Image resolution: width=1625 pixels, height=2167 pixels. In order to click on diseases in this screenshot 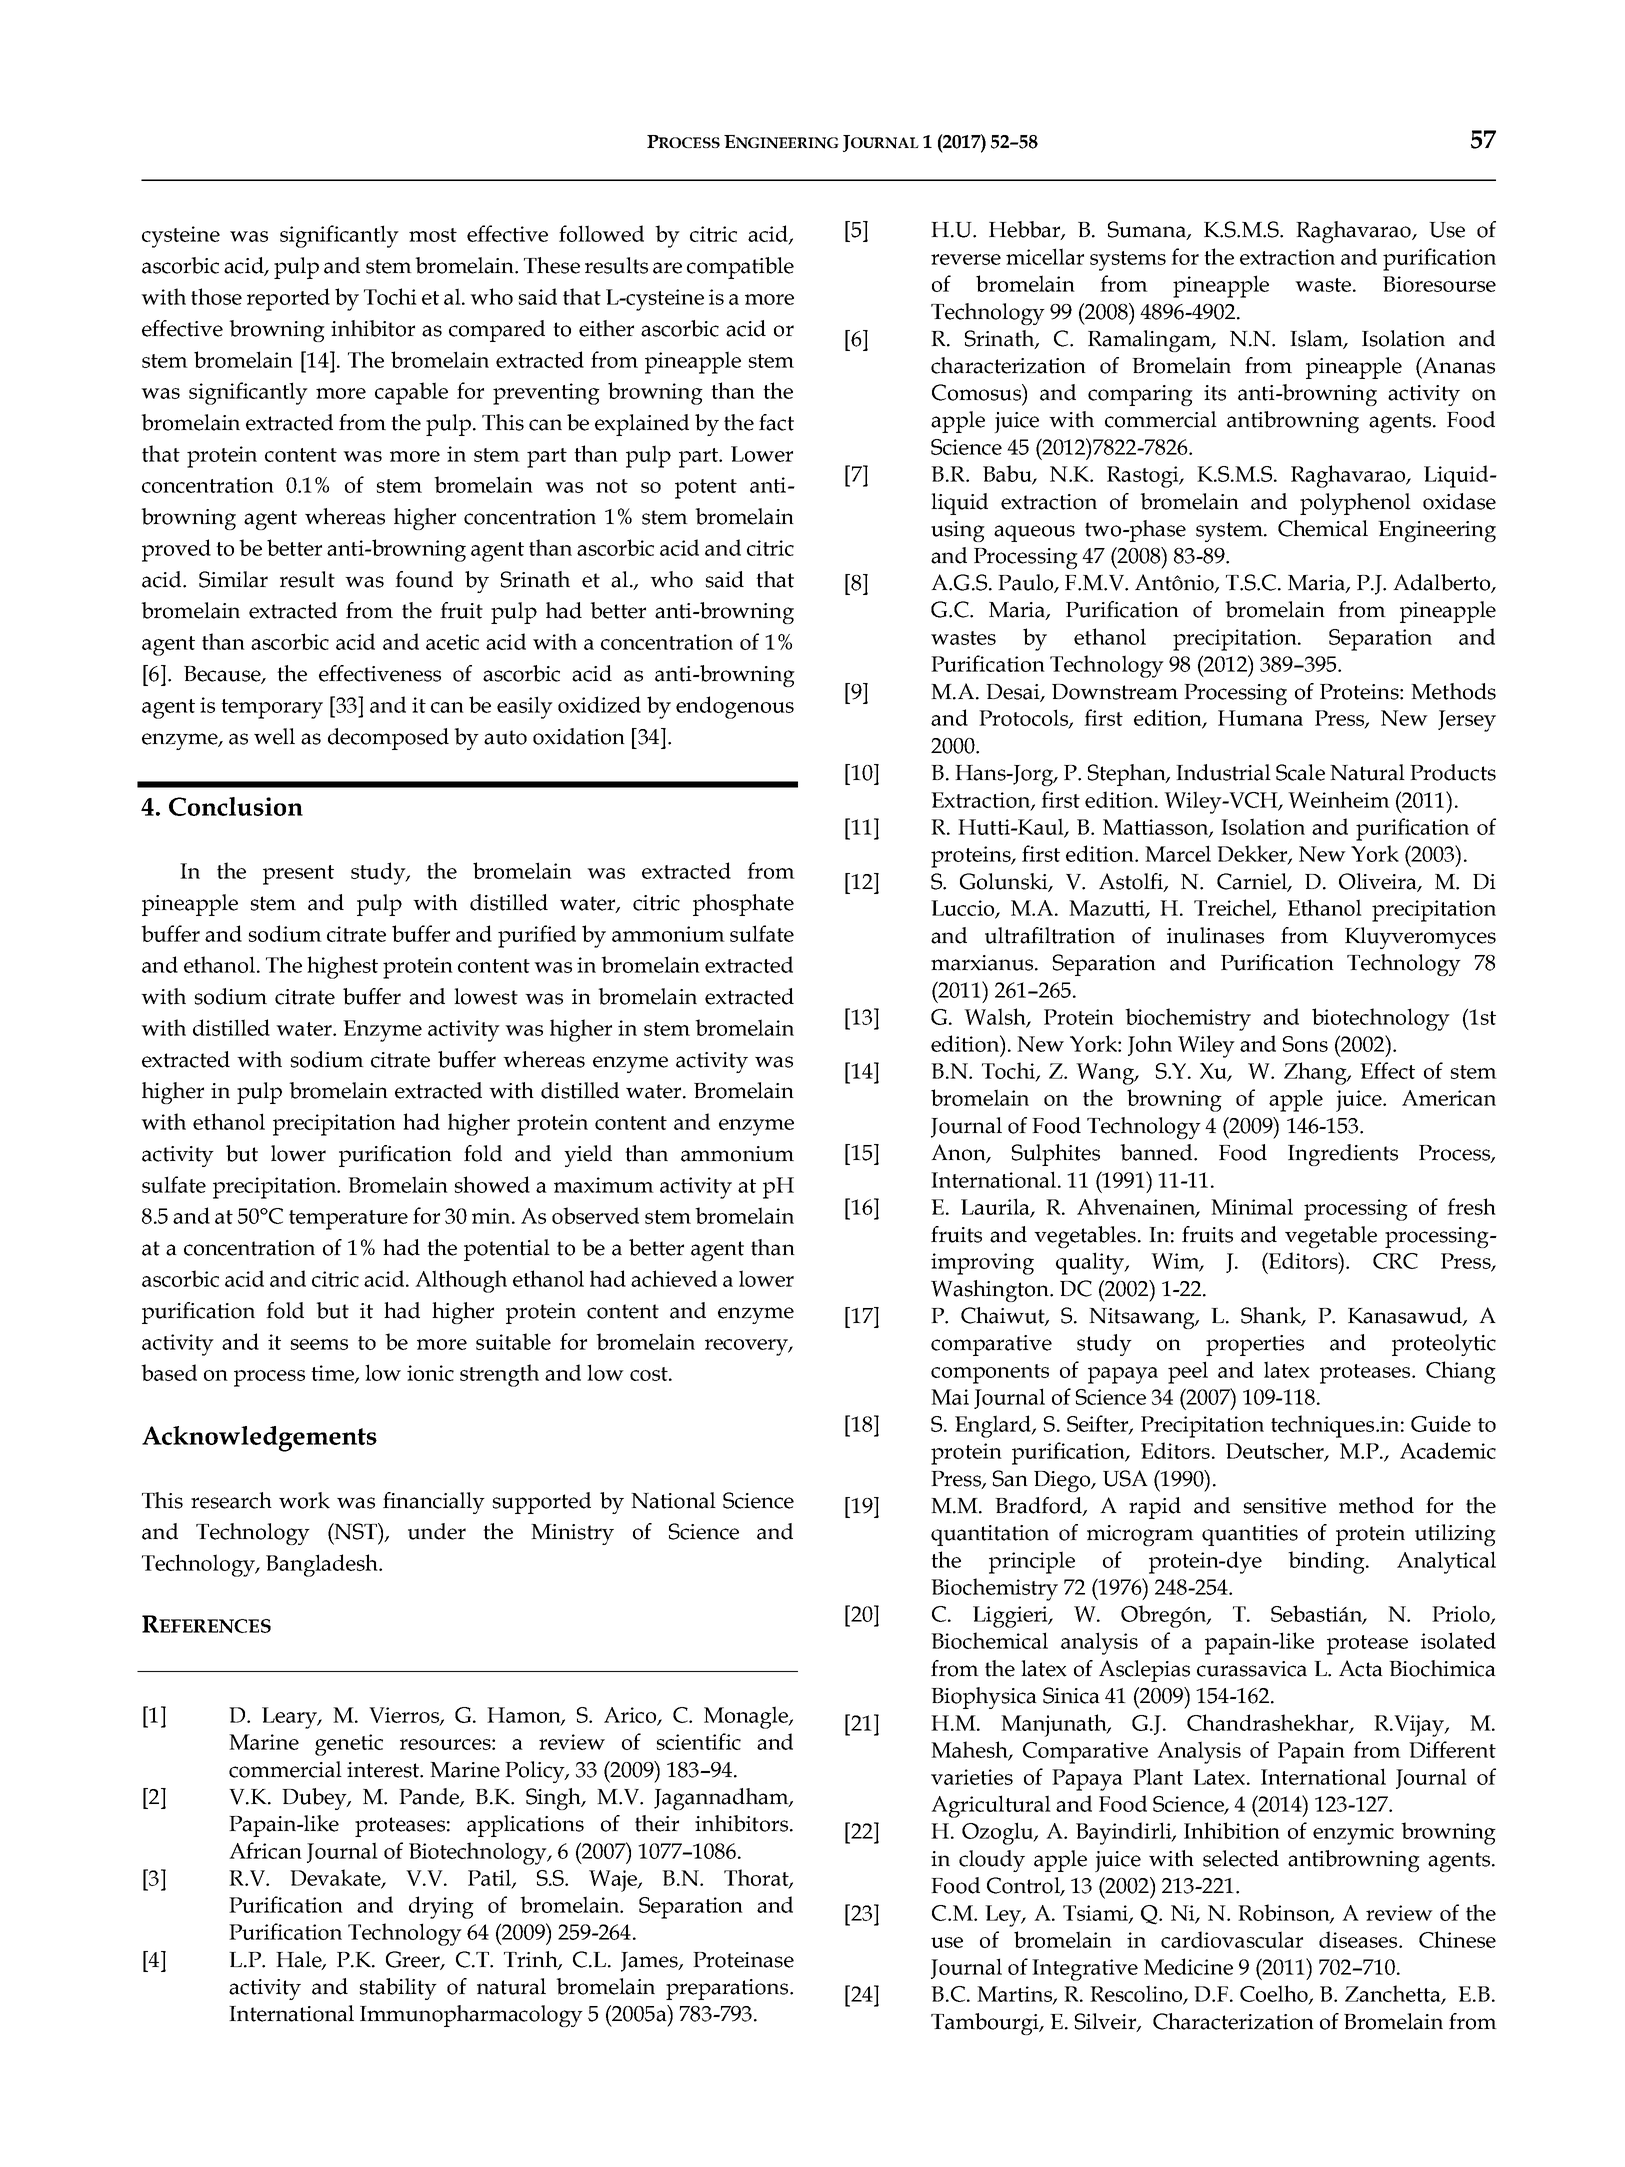, I will do `click(1359, 1939)`.
